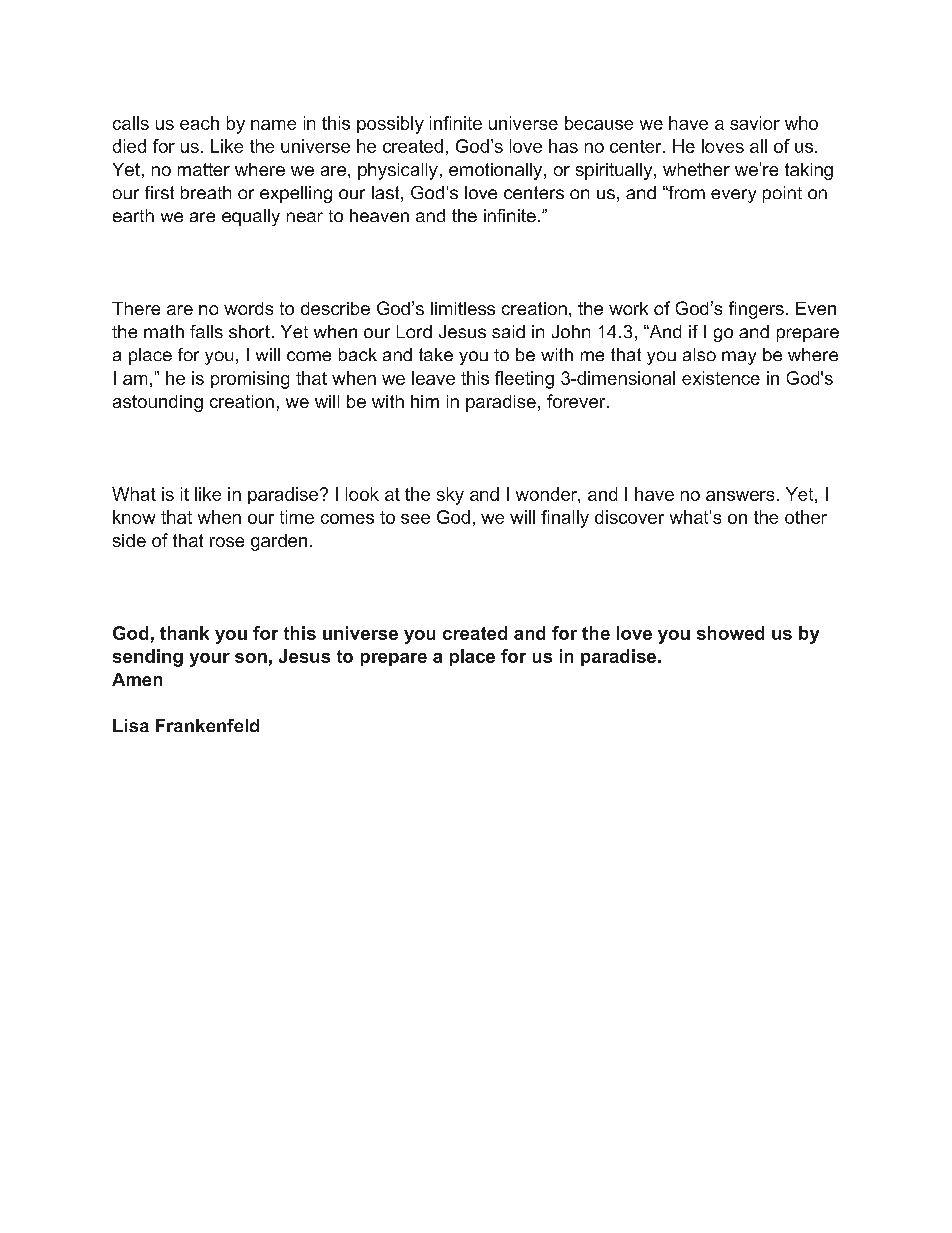 Image resolution: width=952 pixels, height=1233 pixels. What do you see at coordinates (131, 725) in the page?
I see `Lisa` at bounding box center [131, 725].
